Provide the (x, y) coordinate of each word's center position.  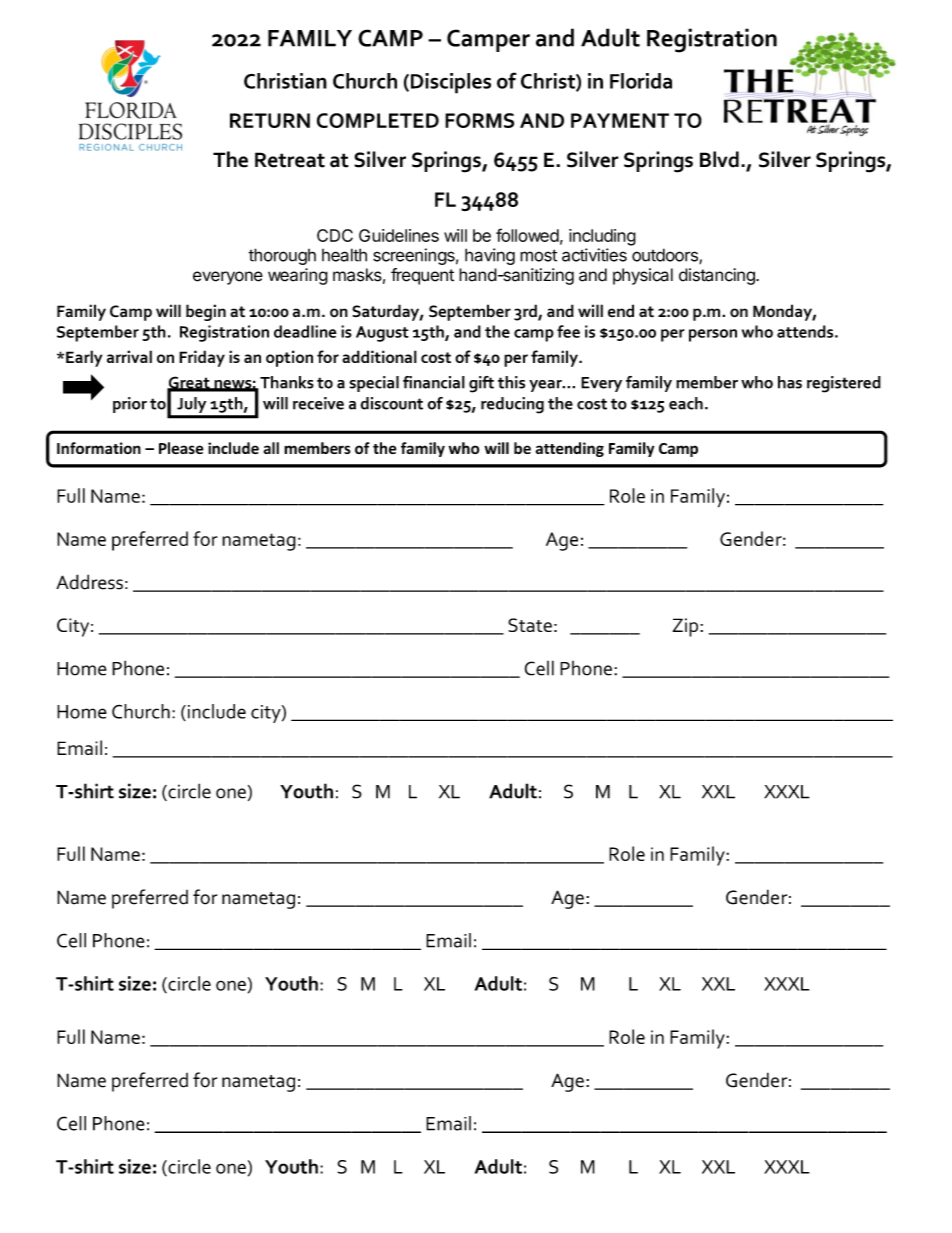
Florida (641, 81)
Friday (202, 358)
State (530, 625)
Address (89, 582)
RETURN (270, 120)
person (713, 335)
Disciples (449, 83)
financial (434, 382)
